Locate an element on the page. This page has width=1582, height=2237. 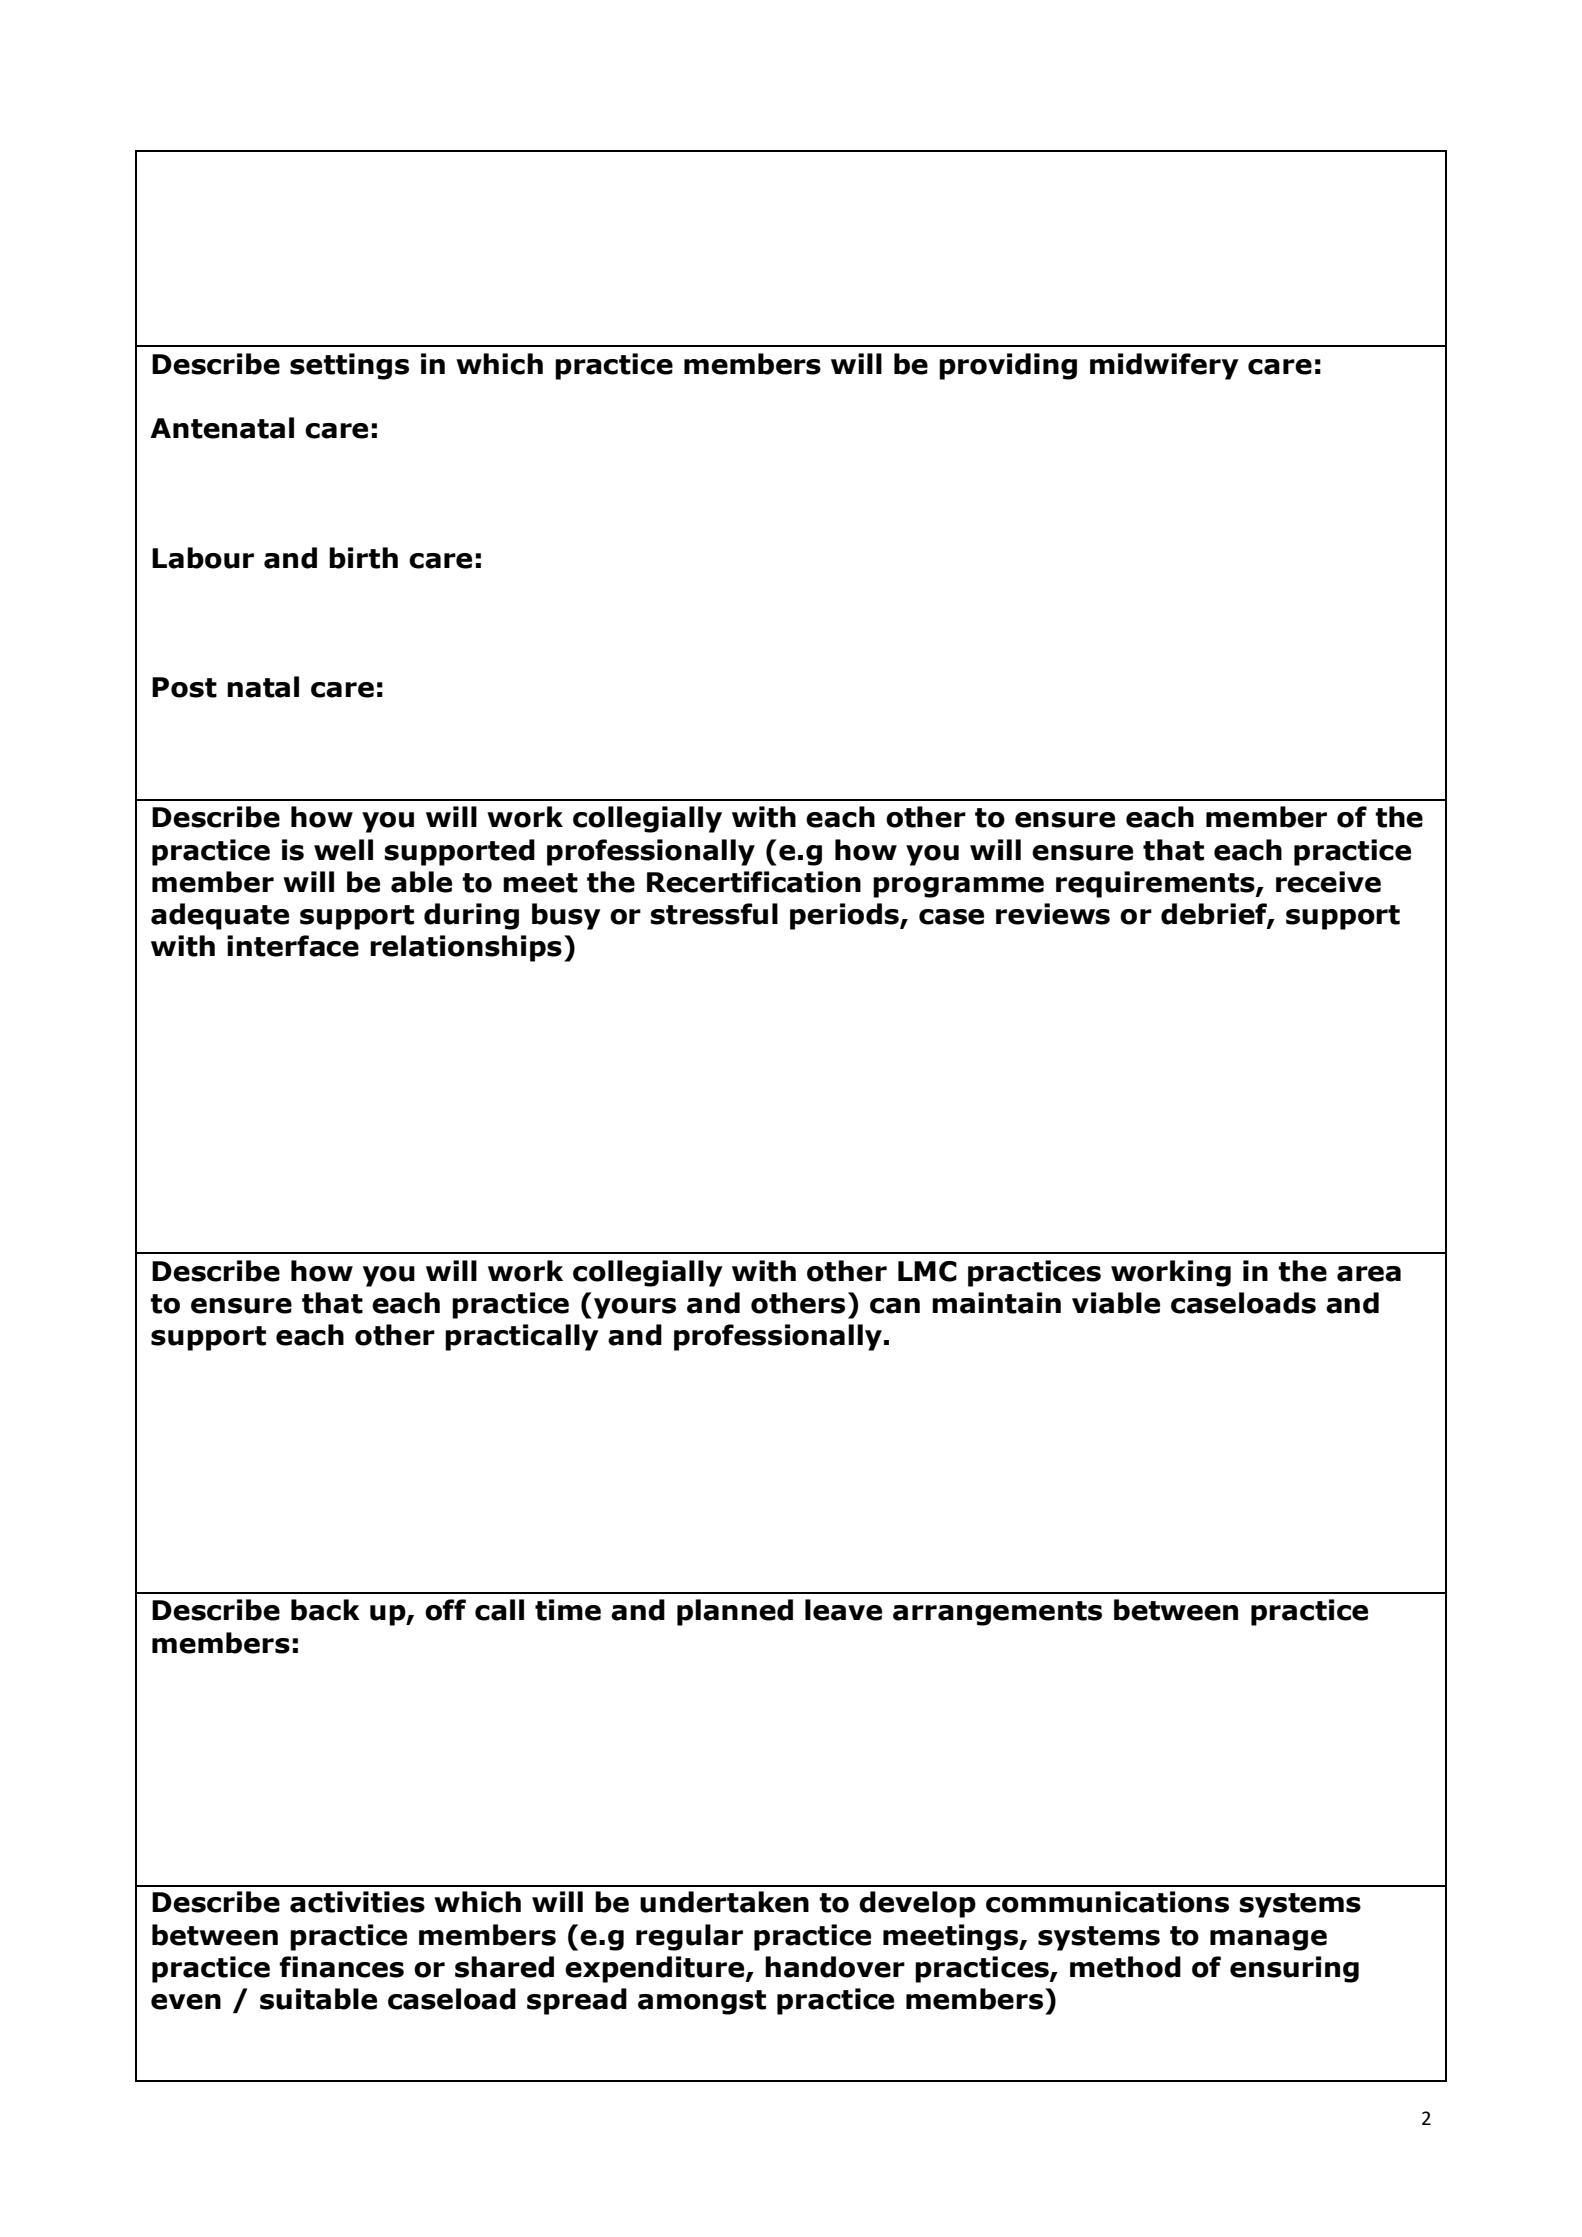
handover is located at coordinates (835, 1967).
